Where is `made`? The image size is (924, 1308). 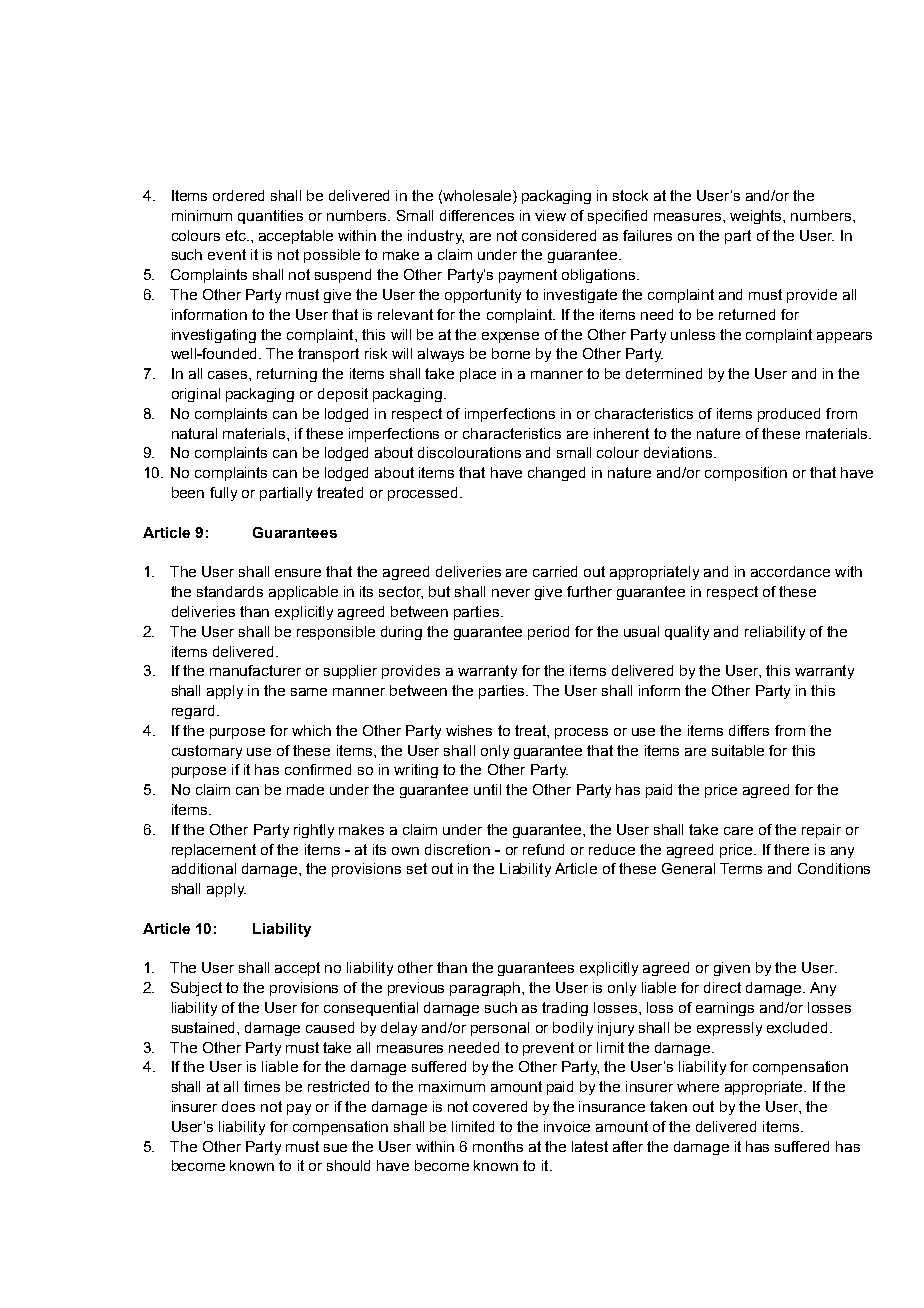
made is located at coordinates (305, 789).
